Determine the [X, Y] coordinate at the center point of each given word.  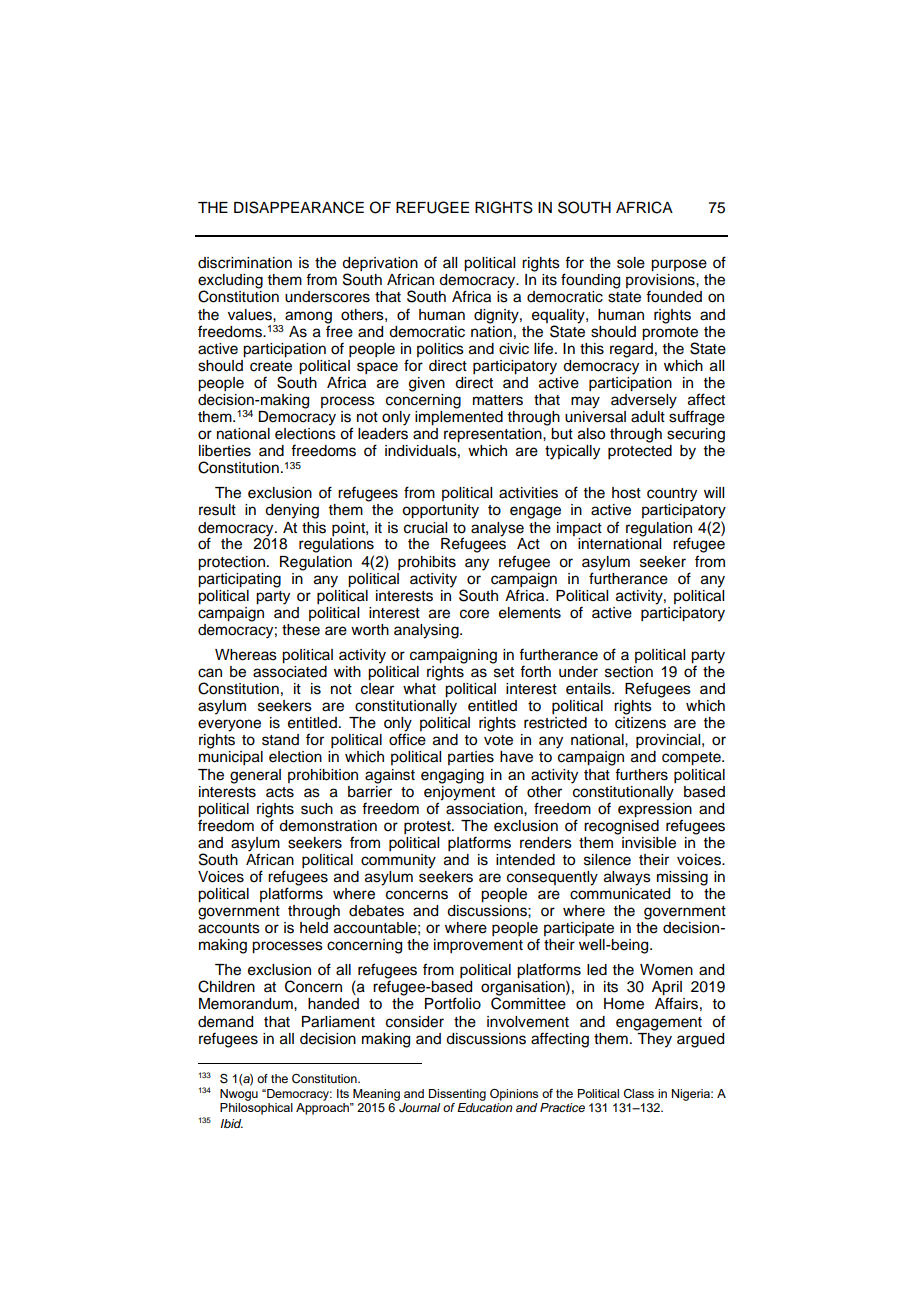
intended [525, 860]
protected [640, 452]
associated [290, 670]
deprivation [380, 265]
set [504, 672]
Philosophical [256, 1107]
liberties [225, 451]
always [627, 878]
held [314, 928]
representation [494, 435]
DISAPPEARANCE [299, 207]
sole [631, 263]
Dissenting [457, 1095]
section [629, 672]
